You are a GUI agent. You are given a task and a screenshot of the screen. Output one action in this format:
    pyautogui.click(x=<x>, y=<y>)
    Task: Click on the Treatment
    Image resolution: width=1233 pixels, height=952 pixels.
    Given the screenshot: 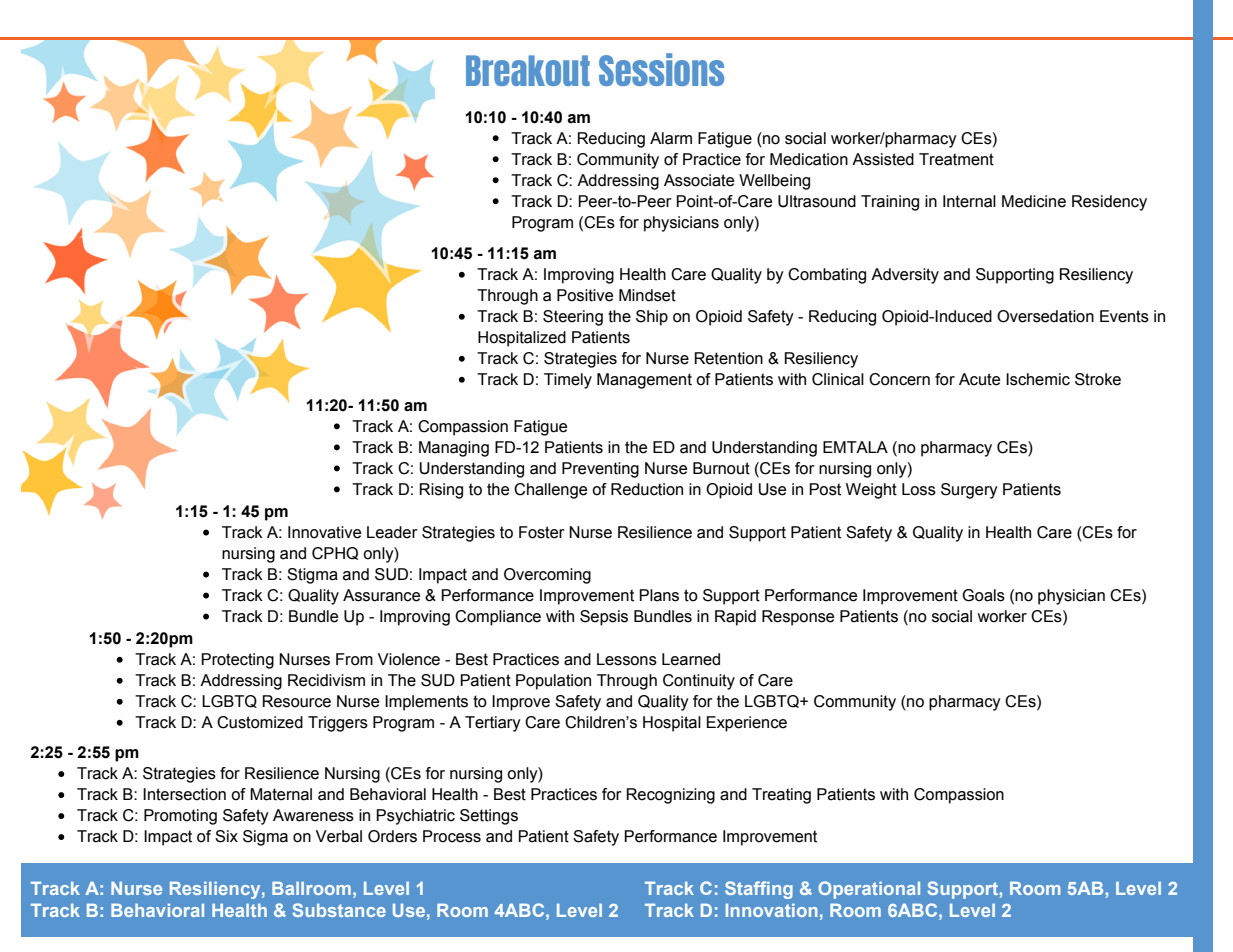 What is the action you would take?
    pyautogui.click(x=956, y=159)
